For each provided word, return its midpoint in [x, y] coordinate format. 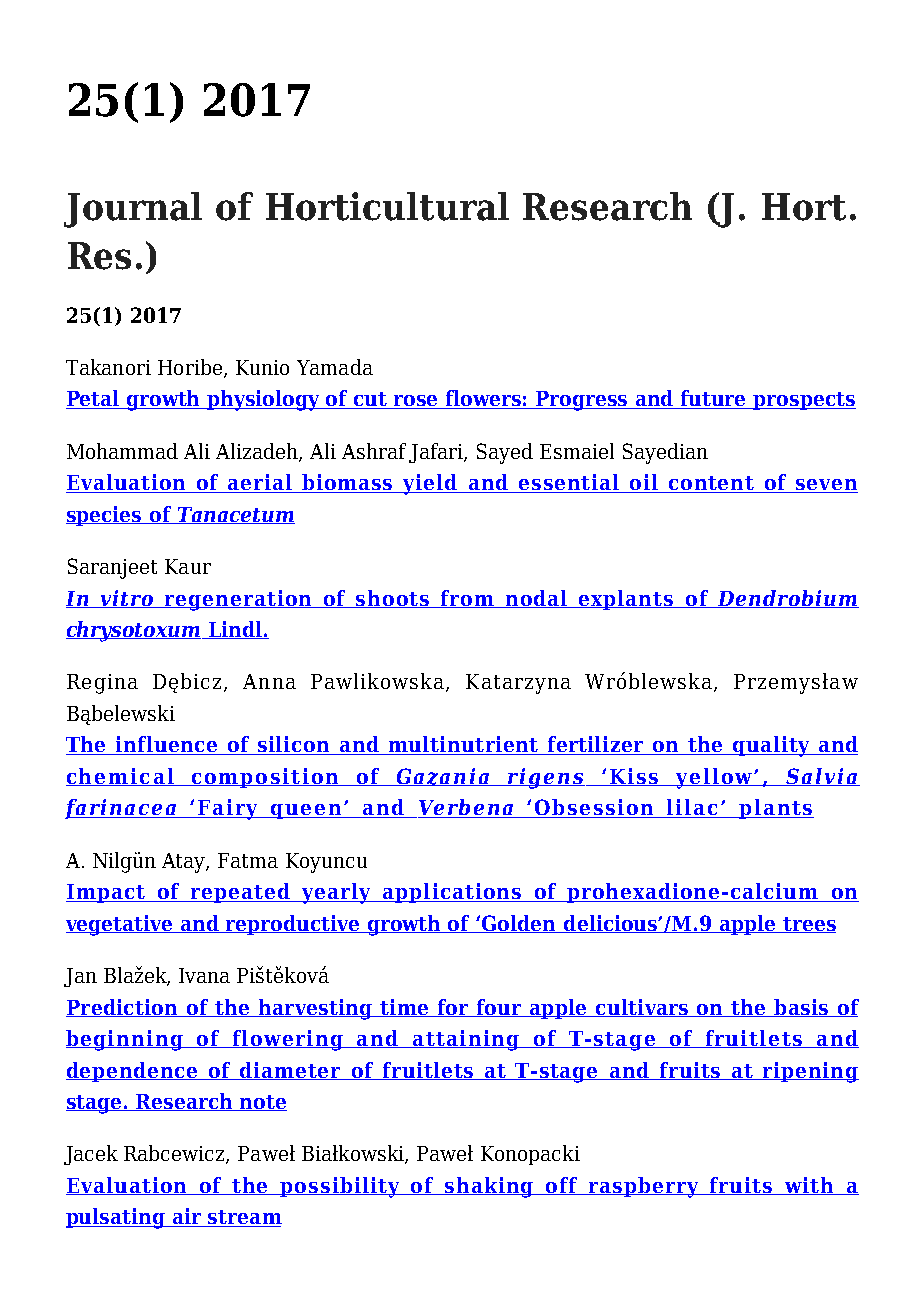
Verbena [466, 808]
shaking [490, 1187]
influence [167, 745]
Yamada [335, 367]
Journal [133, 210]
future [714, 399]
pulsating [117, 1218]
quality [771, 746]
